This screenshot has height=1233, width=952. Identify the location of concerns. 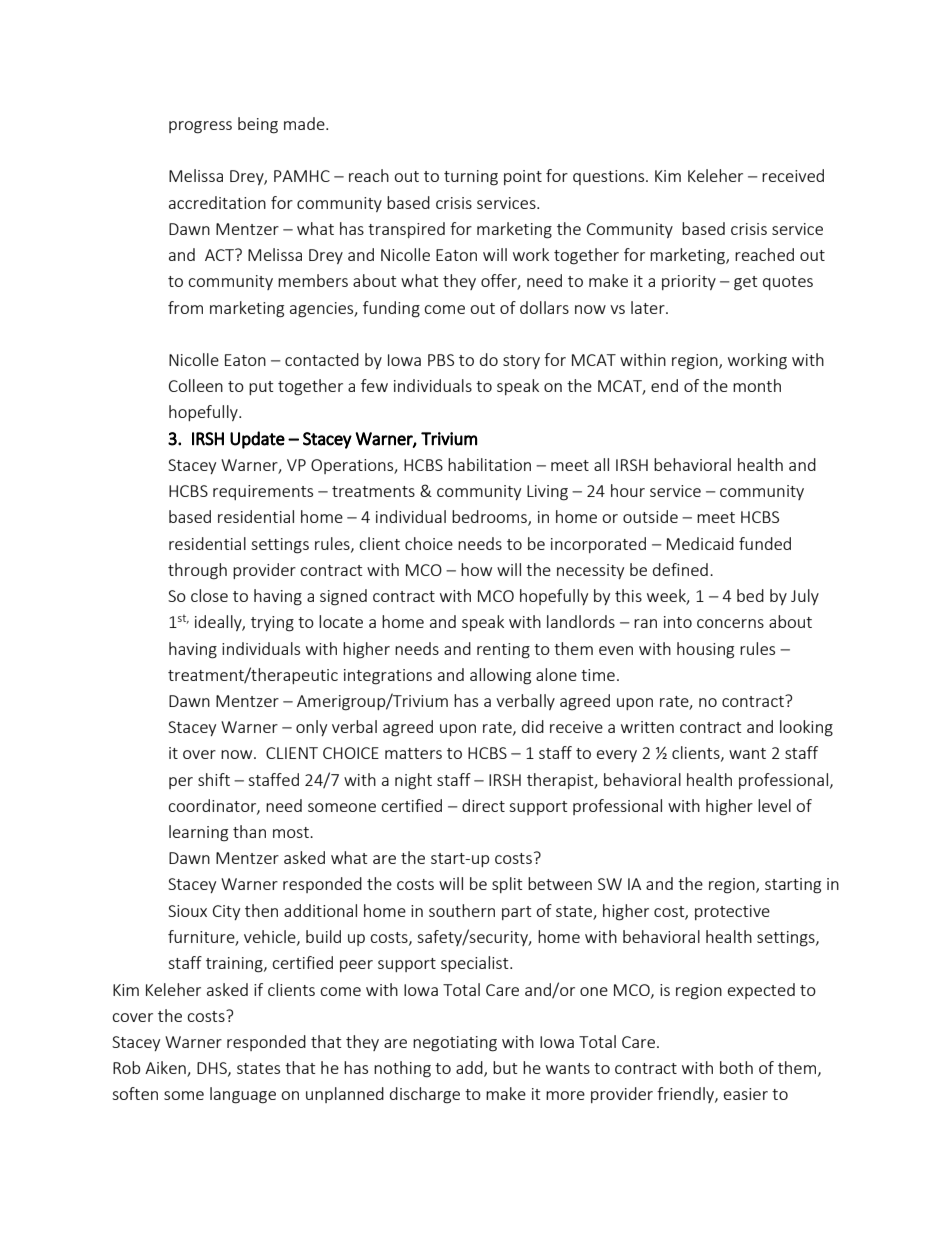
(730, 623).
